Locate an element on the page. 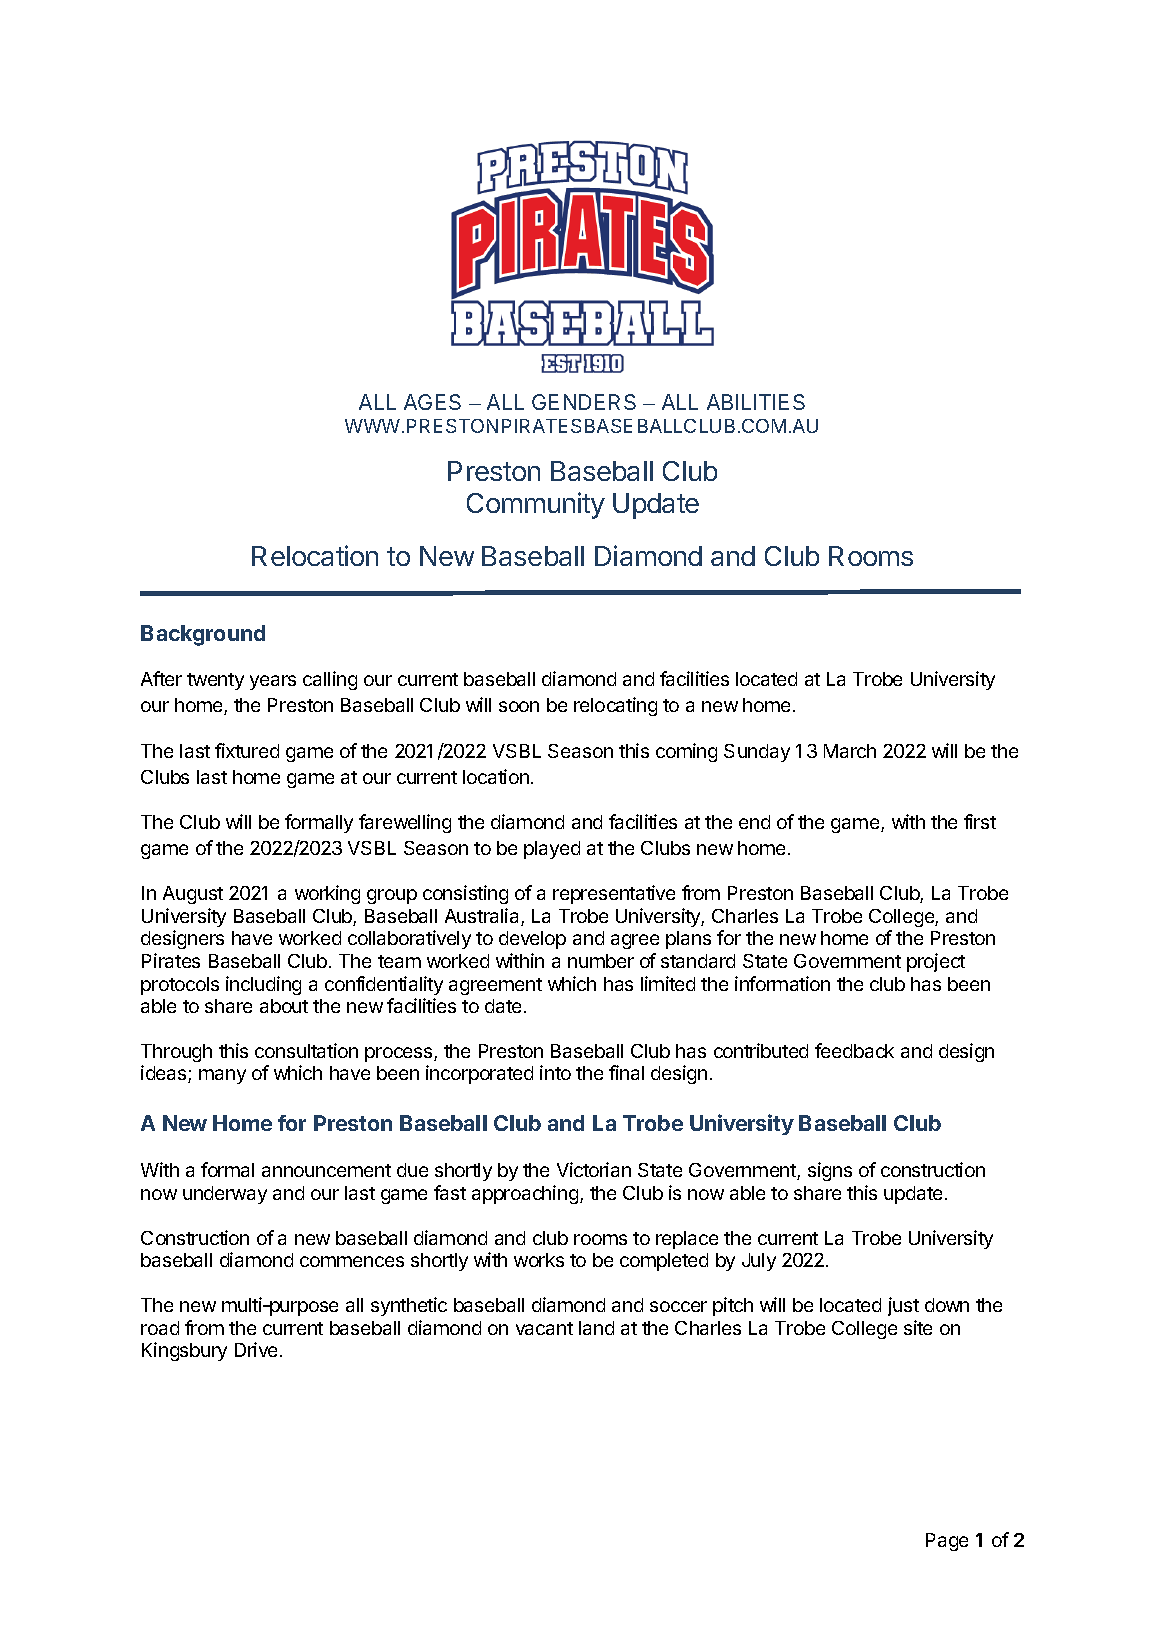 Image resolution: width=1165 pixels, height=1647 pixels. number is located at coordinates (601, 961).
